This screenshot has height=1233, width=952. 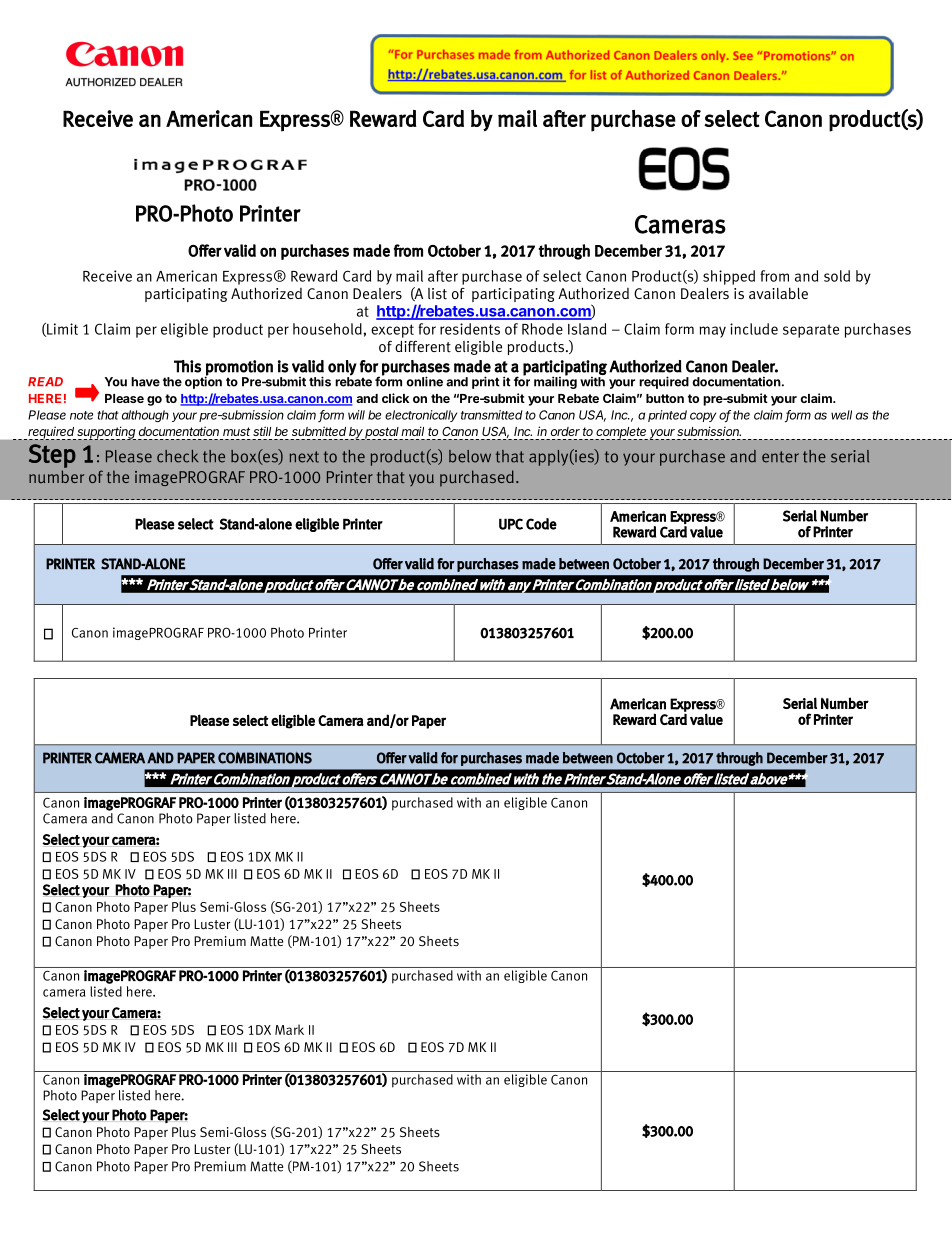 What do you see at coordinates (145, 382) in the screenshot?
I see `have` at bounding box center [145, 382].
